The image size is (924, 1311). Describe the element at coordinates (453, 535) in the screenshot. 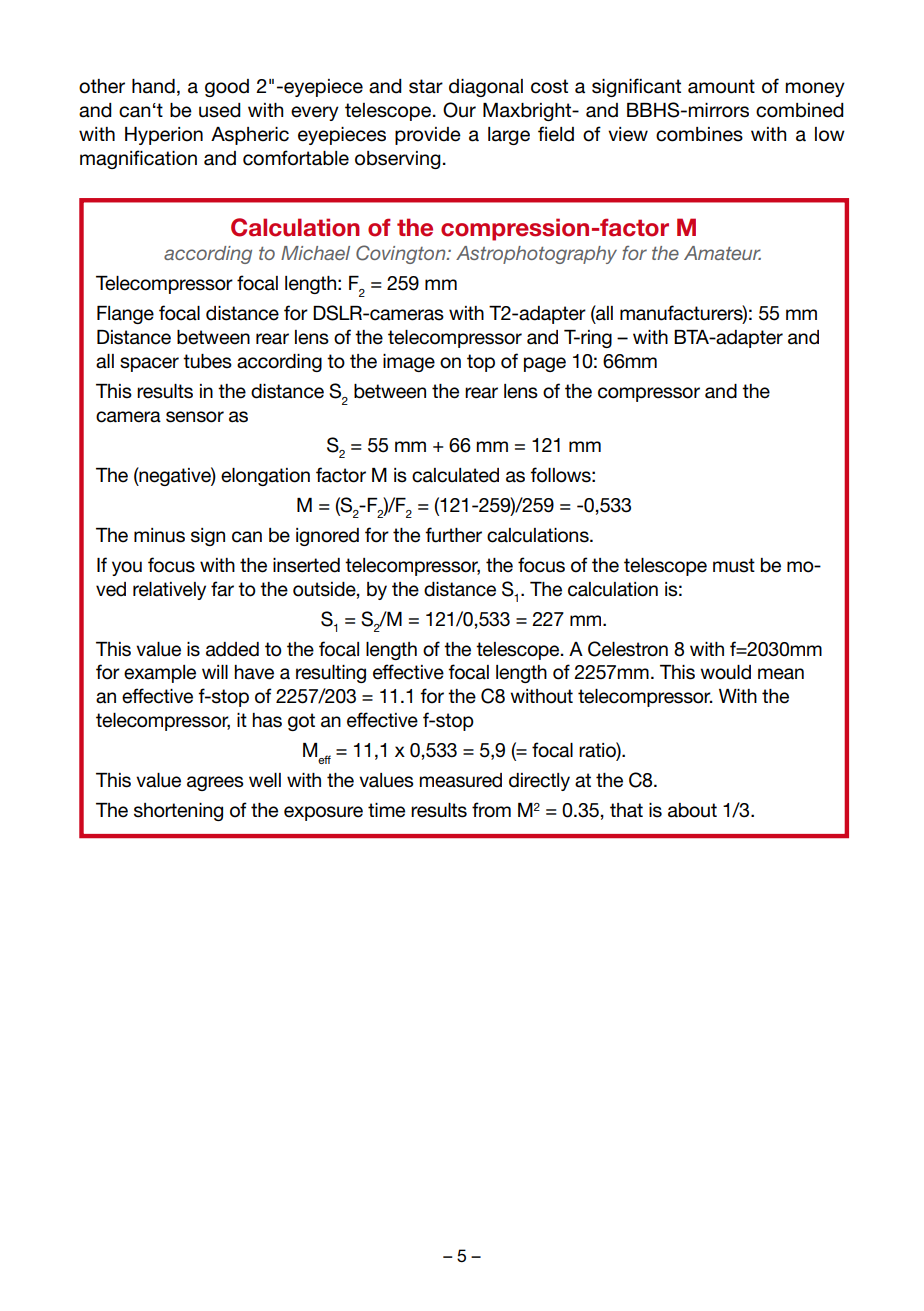

I see `further` at that location.
